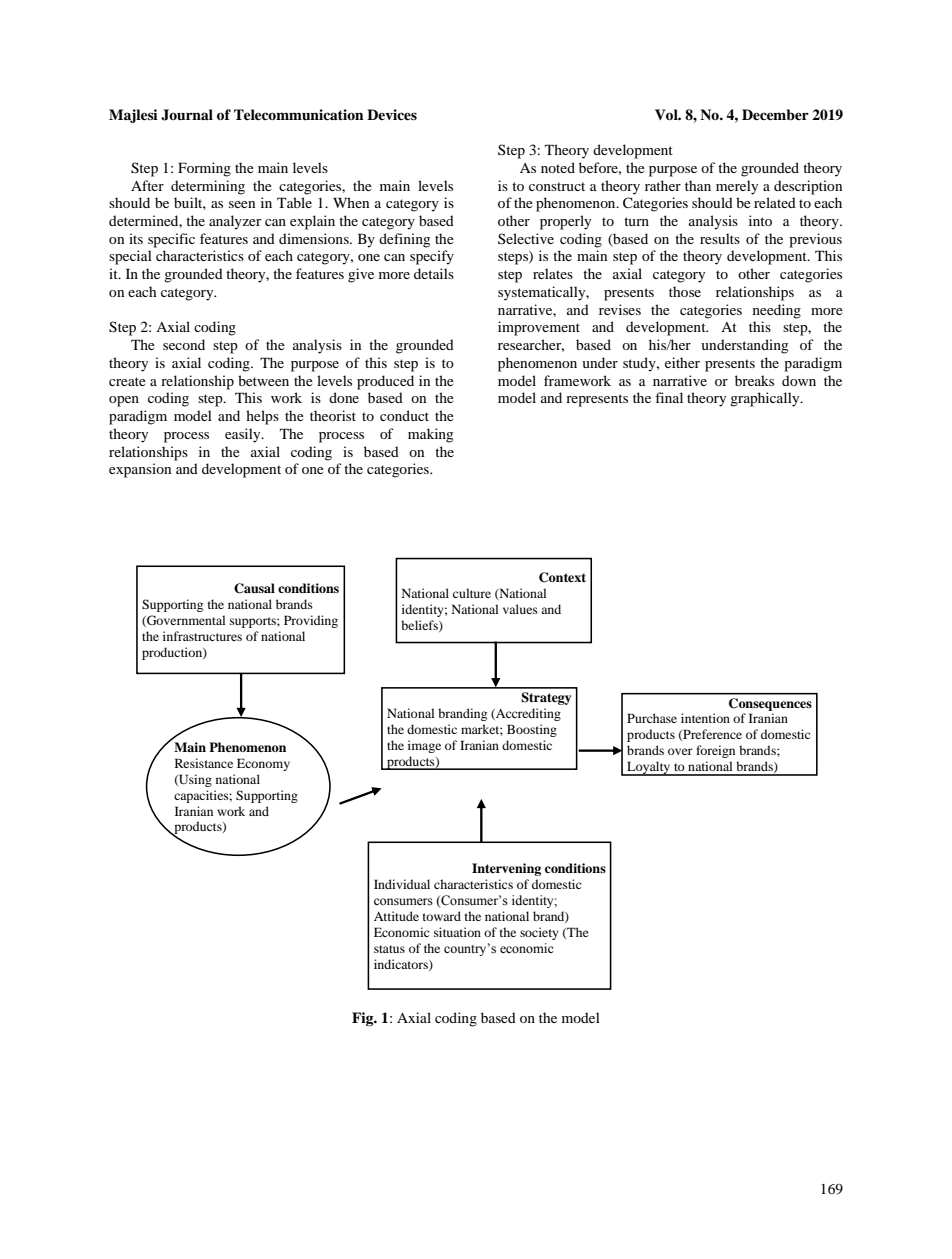  Describe the element at coordinates (202, 636) in the screenshot. I see `infrastructures` at that location.
